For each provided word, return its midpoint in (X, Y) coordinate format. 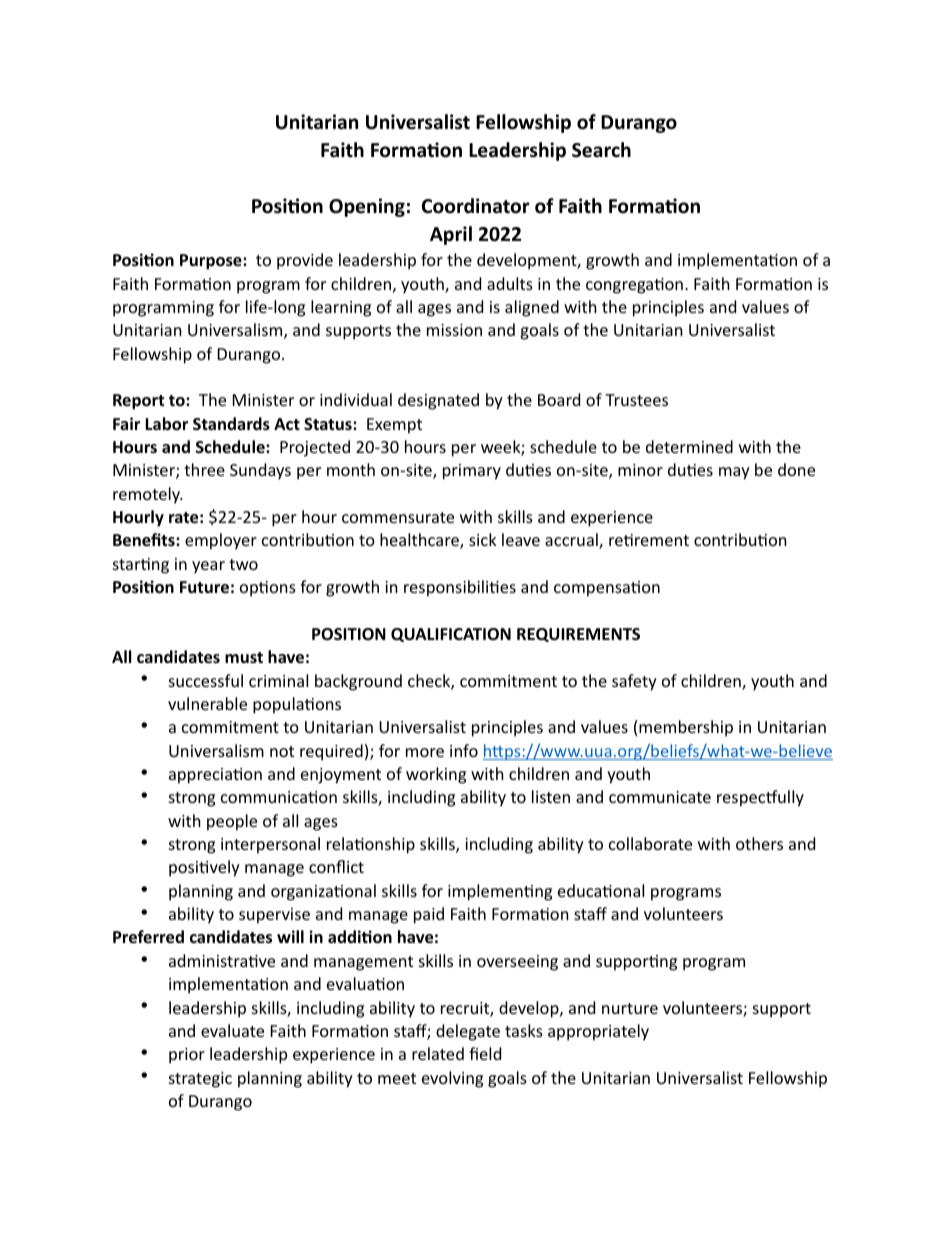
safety (634, 682)
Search (601, 150)
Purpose (212, 262)
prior (187, 1056)
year (208, 567)
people (232, 822)
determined (689, 446)
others (759, 843)
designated (438, 401)
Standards (231, 424)
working (436, 775)
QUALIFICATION (451, 635)
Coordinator (475, 206)
